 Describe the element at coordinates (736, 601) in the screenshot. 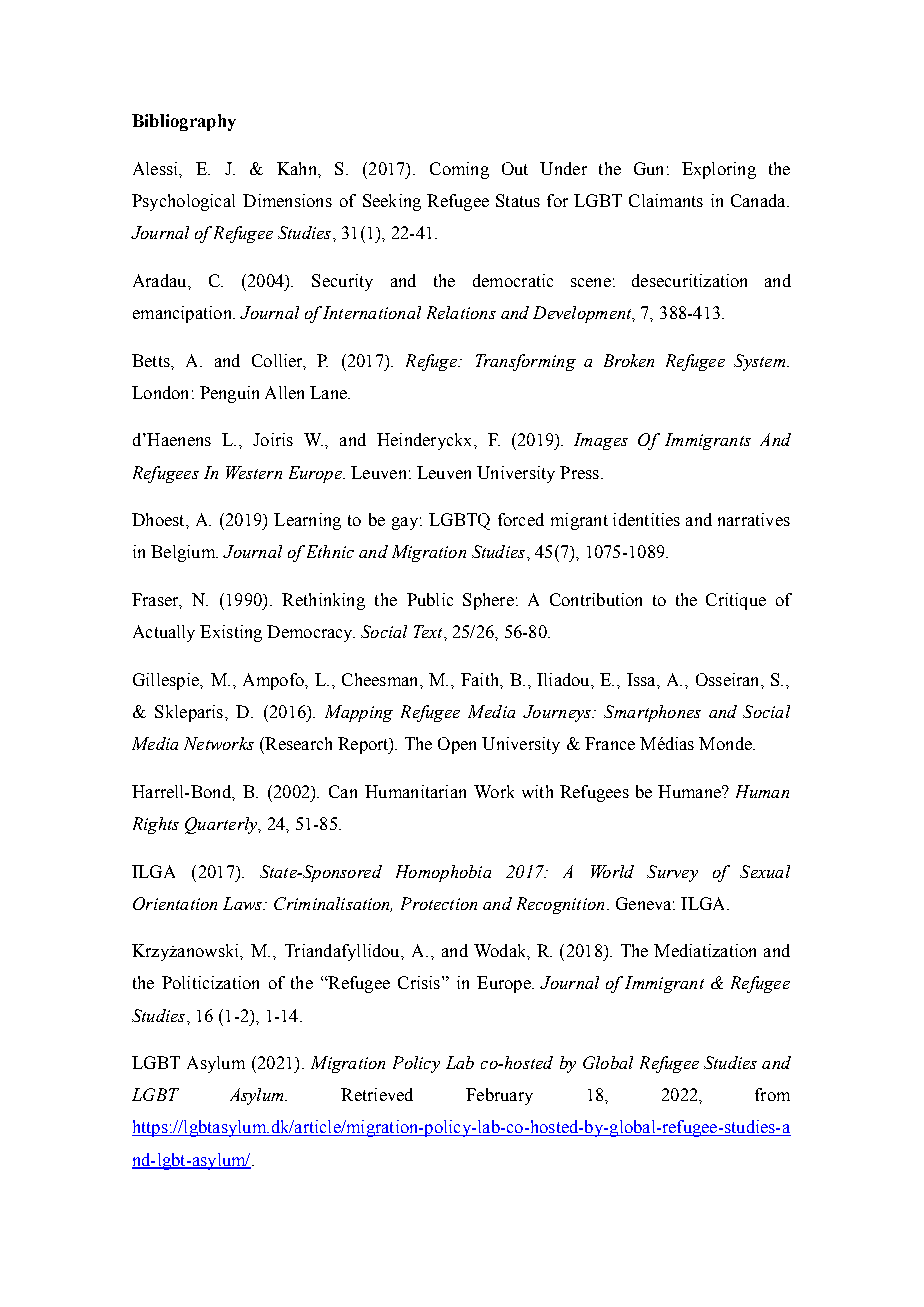

I see `Critique` at that location.
